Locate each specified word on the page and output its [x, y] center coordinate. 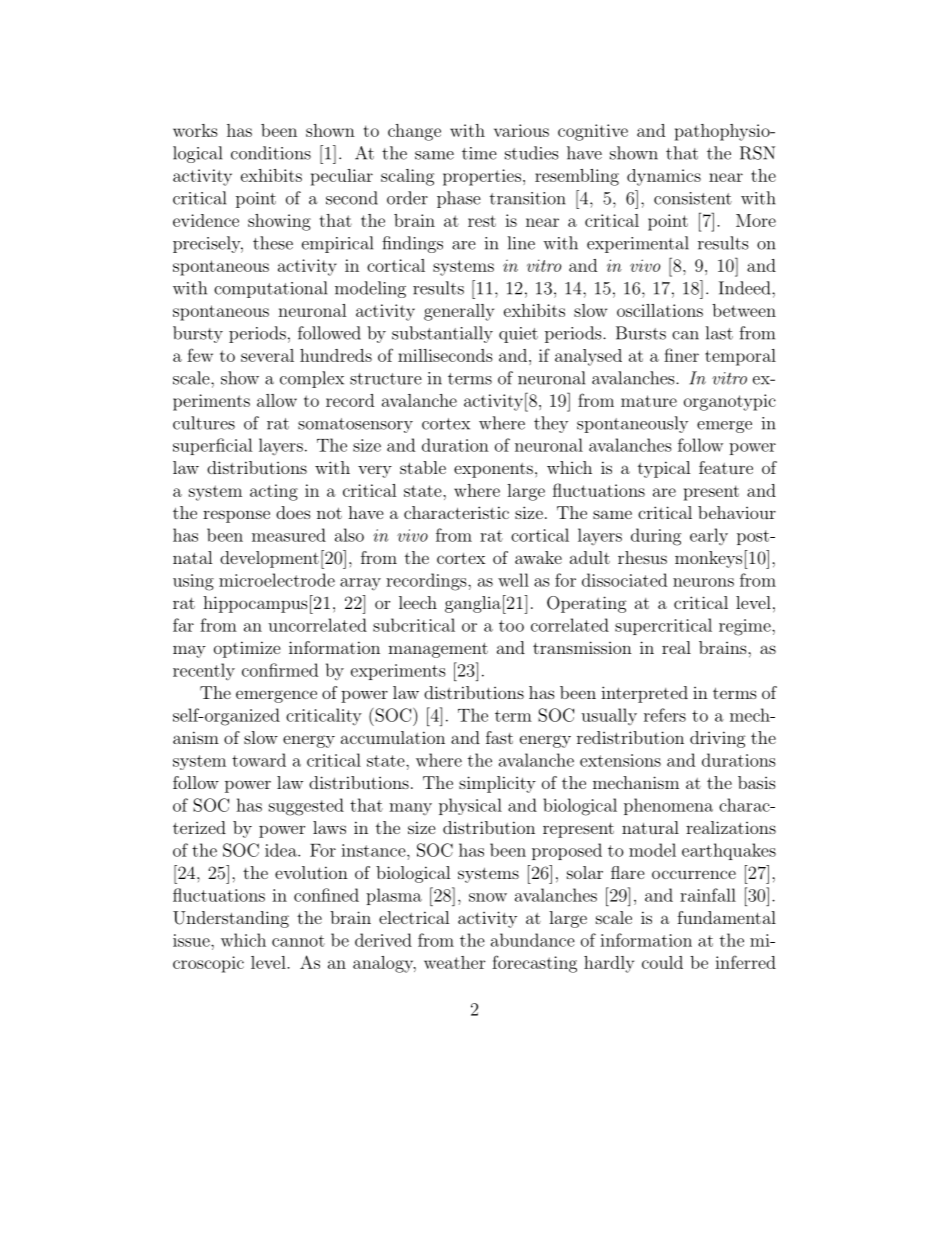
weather [454, 962]
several [267, 355]
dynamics [664, 177]
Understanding [231, 919]
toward [259, 760]
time [479, 153]
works [195, 130]
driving [718, 739]
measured [289, 535]
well [513, 580]
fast [499, 737]
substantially [442, 334]
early [709, 536]
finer [681, 355]
